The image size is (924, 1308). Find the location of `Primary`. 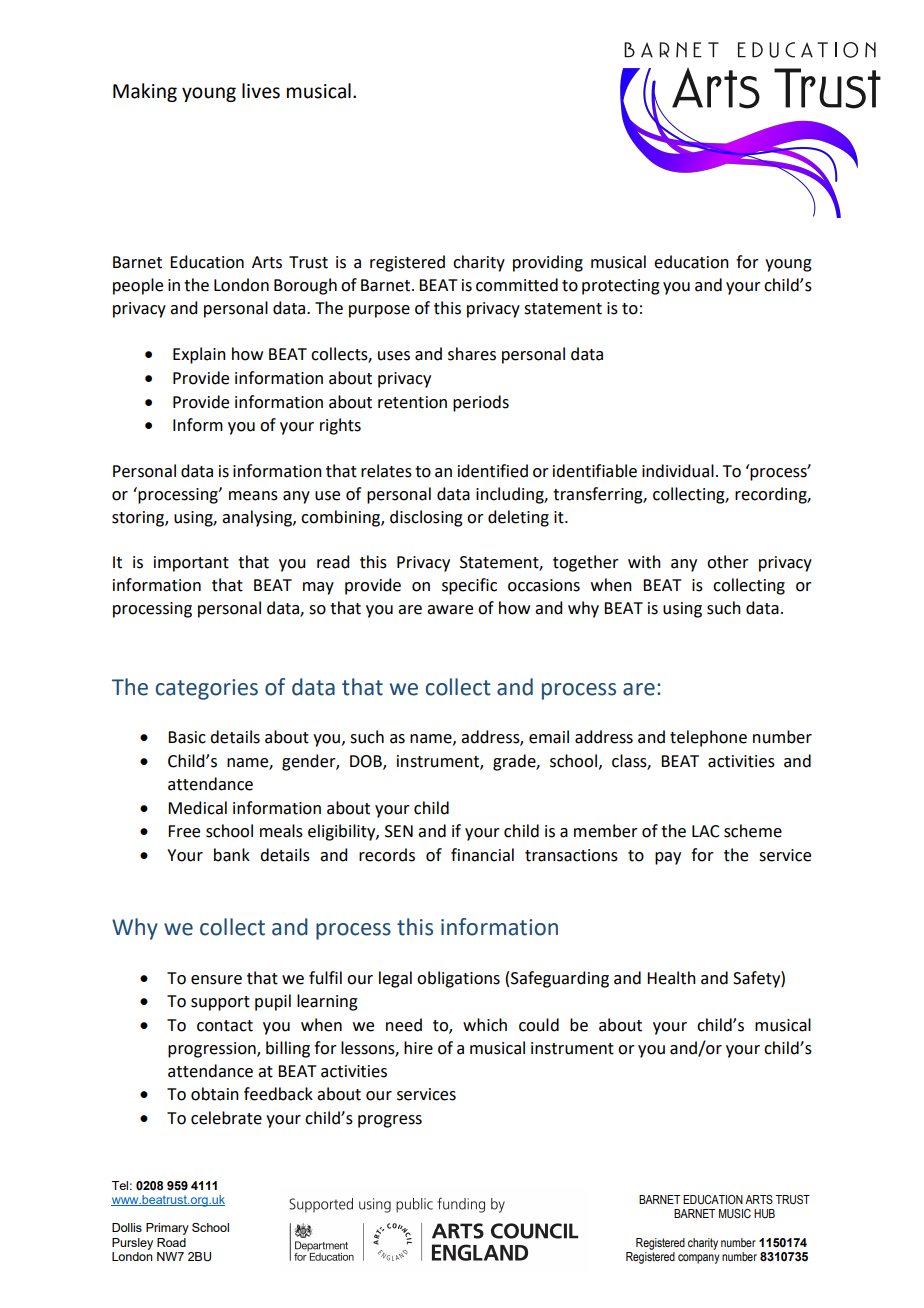

Primary is located at coordinates (167, 1229).
